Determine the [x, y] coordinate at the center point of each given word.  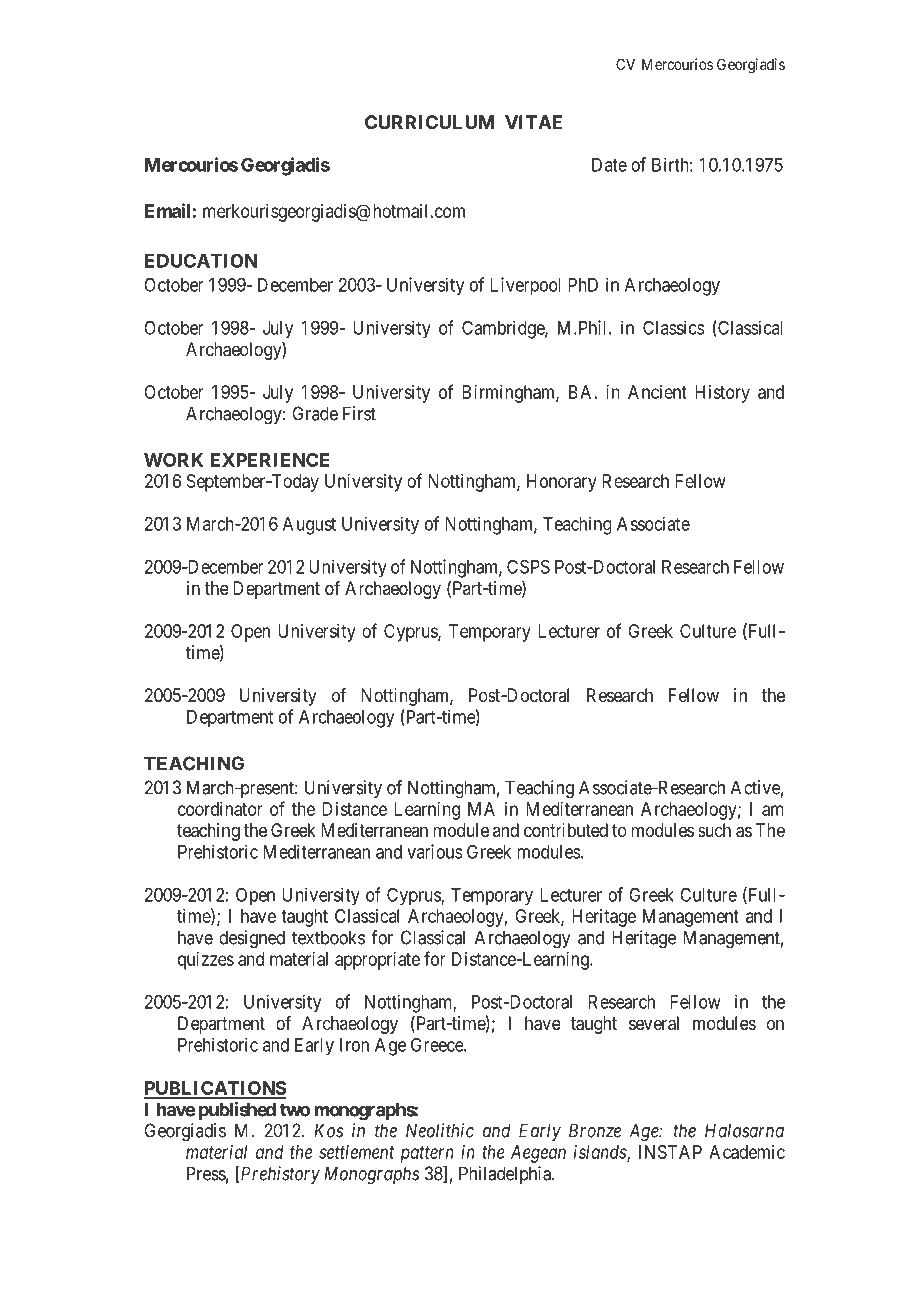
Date [609, 165]
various [435, 851]
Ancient [657, 392]
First [359, 413]
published [237, 1111]
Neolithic [440, 1130]
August [309, 526]
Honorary [562, 483]
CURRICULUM [429, 122]
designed [252, 939]
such [714, 830]
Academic [747, 1152]
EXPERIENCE [270, 460]
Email [167, 210]
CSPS [528, 566]
